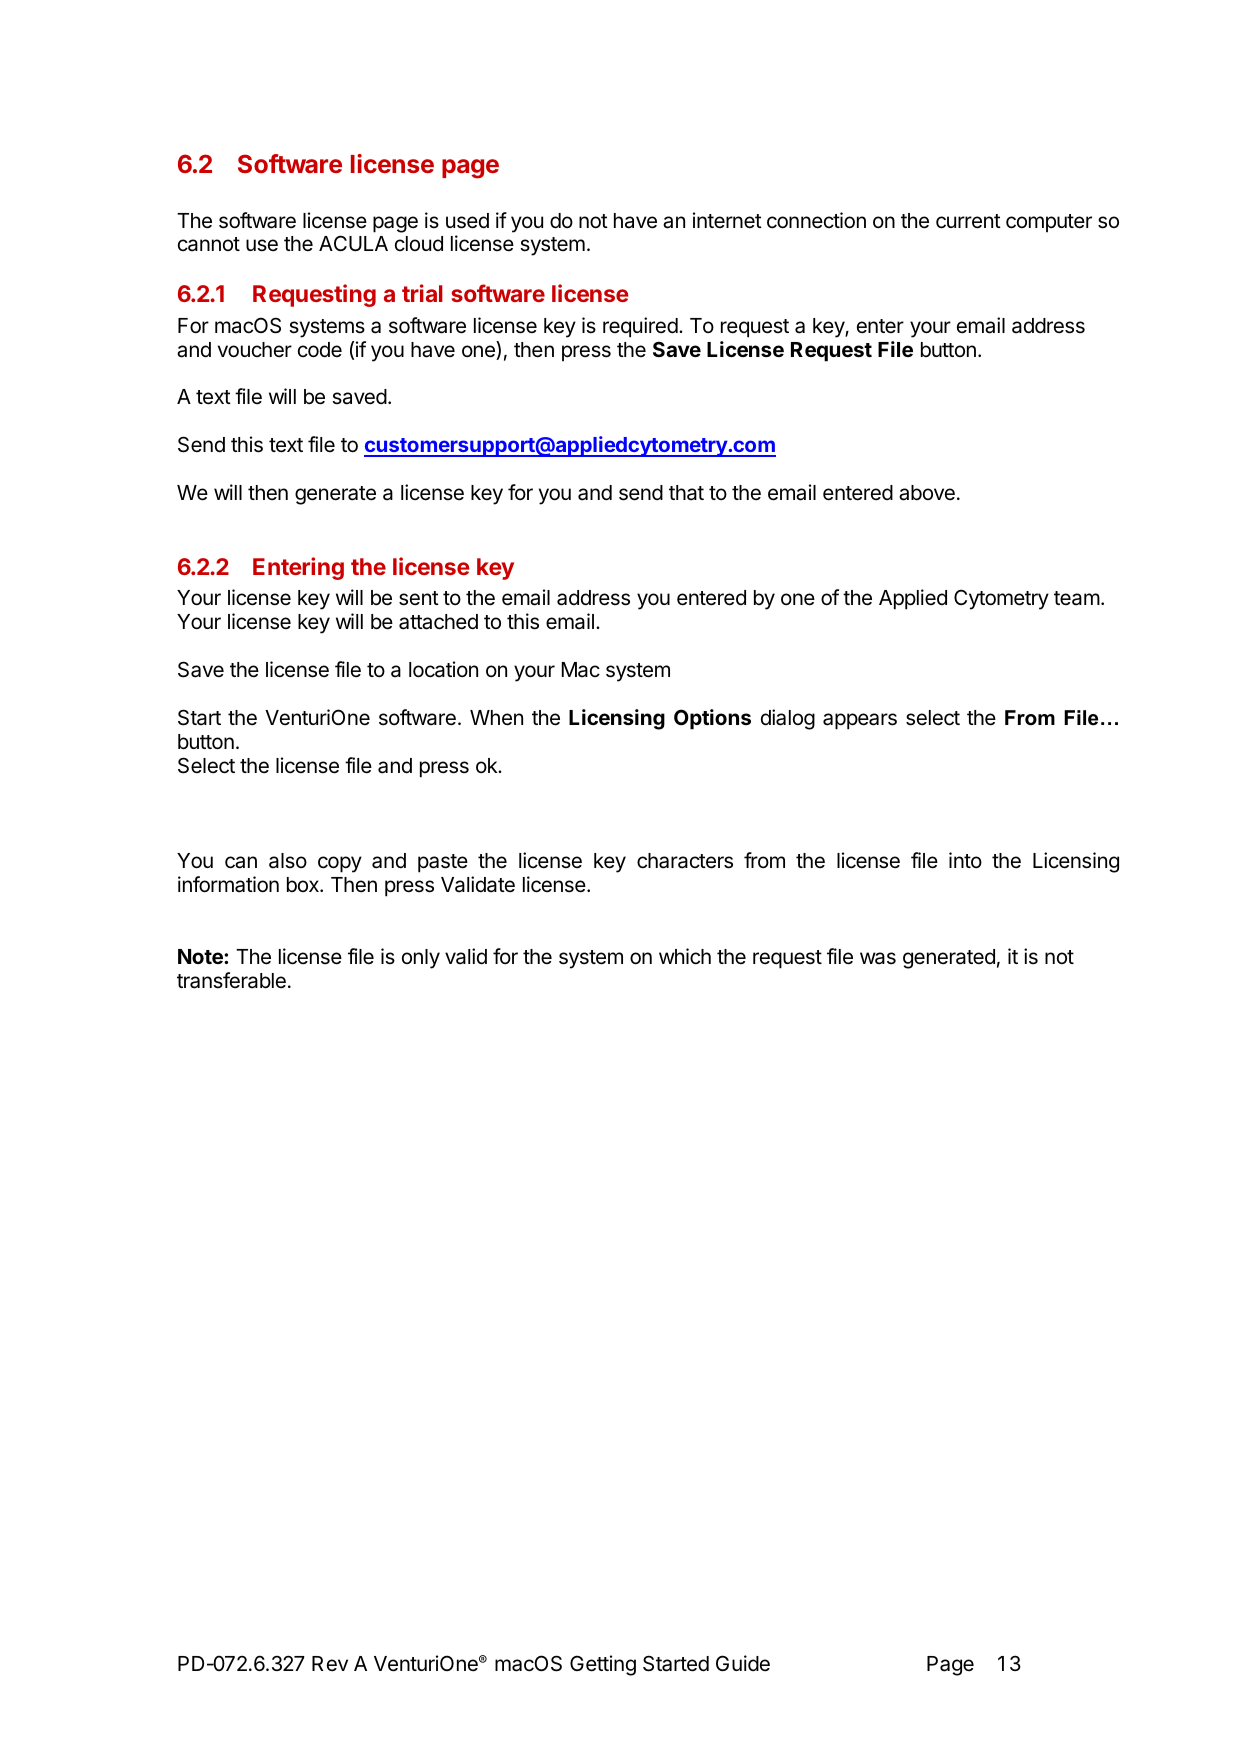 Image resolution: width=1238 pixels, height=1750 pixels. Describe the element at coordinates (640, 327) in the document. I see `required` at that location.
